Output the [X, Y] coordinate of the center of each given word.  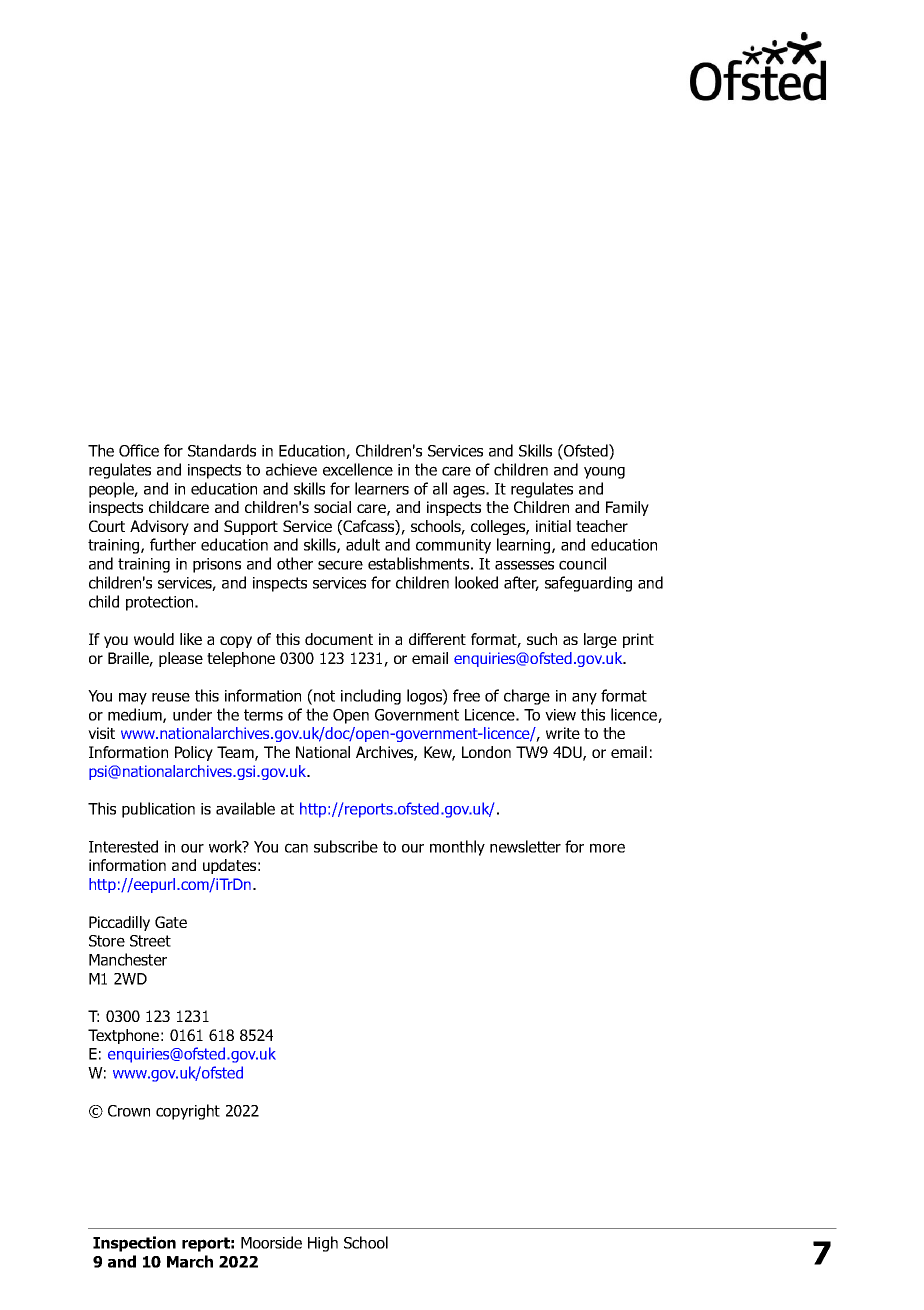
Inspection [134, 1244]
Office [139, 450]
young [604, 473]
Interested [123, 846]
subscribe [346, 846]
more [607, 848]
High [323, 1244]
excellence [358, 469]
